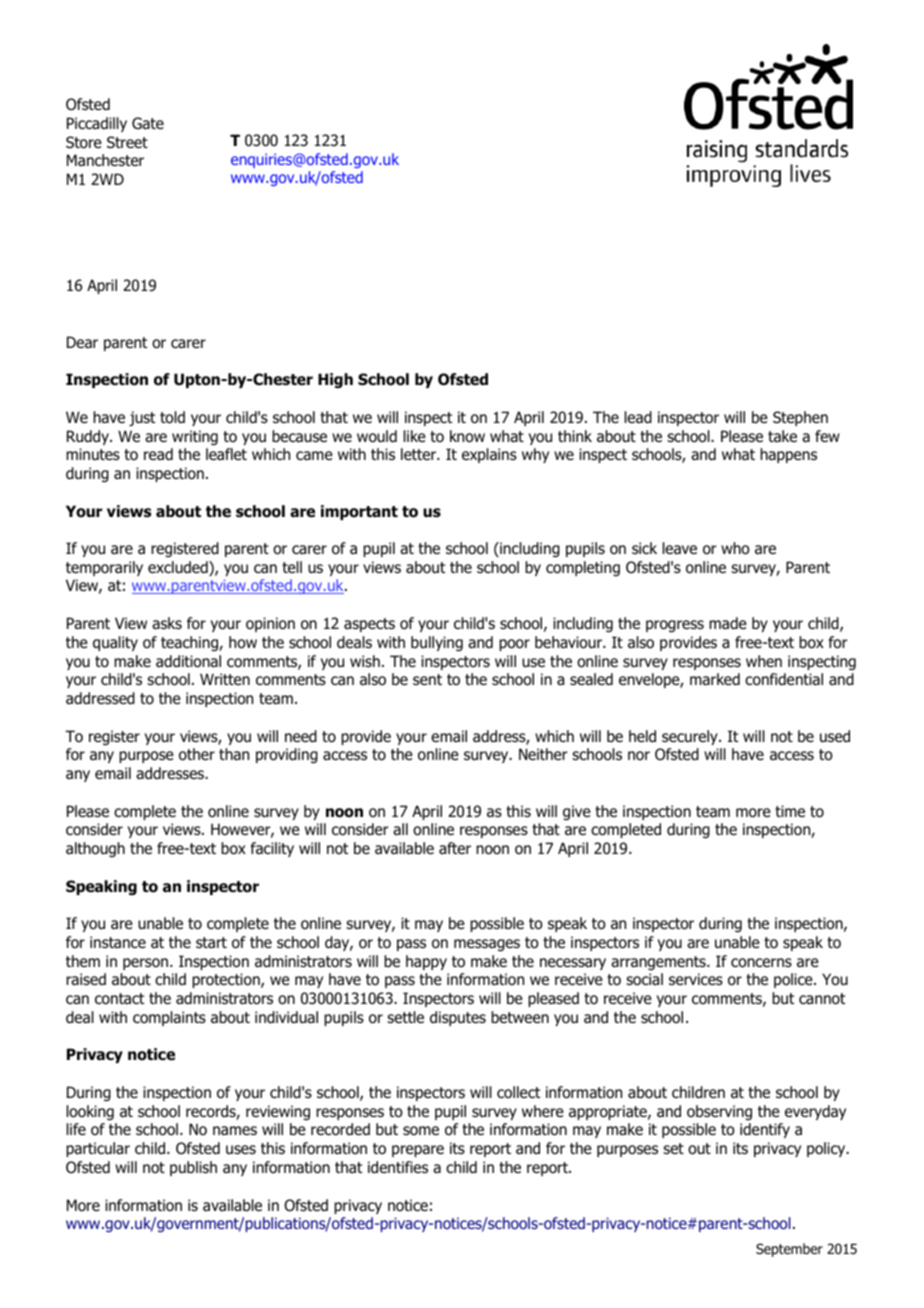  I want to click on told, so click(172, 417).
